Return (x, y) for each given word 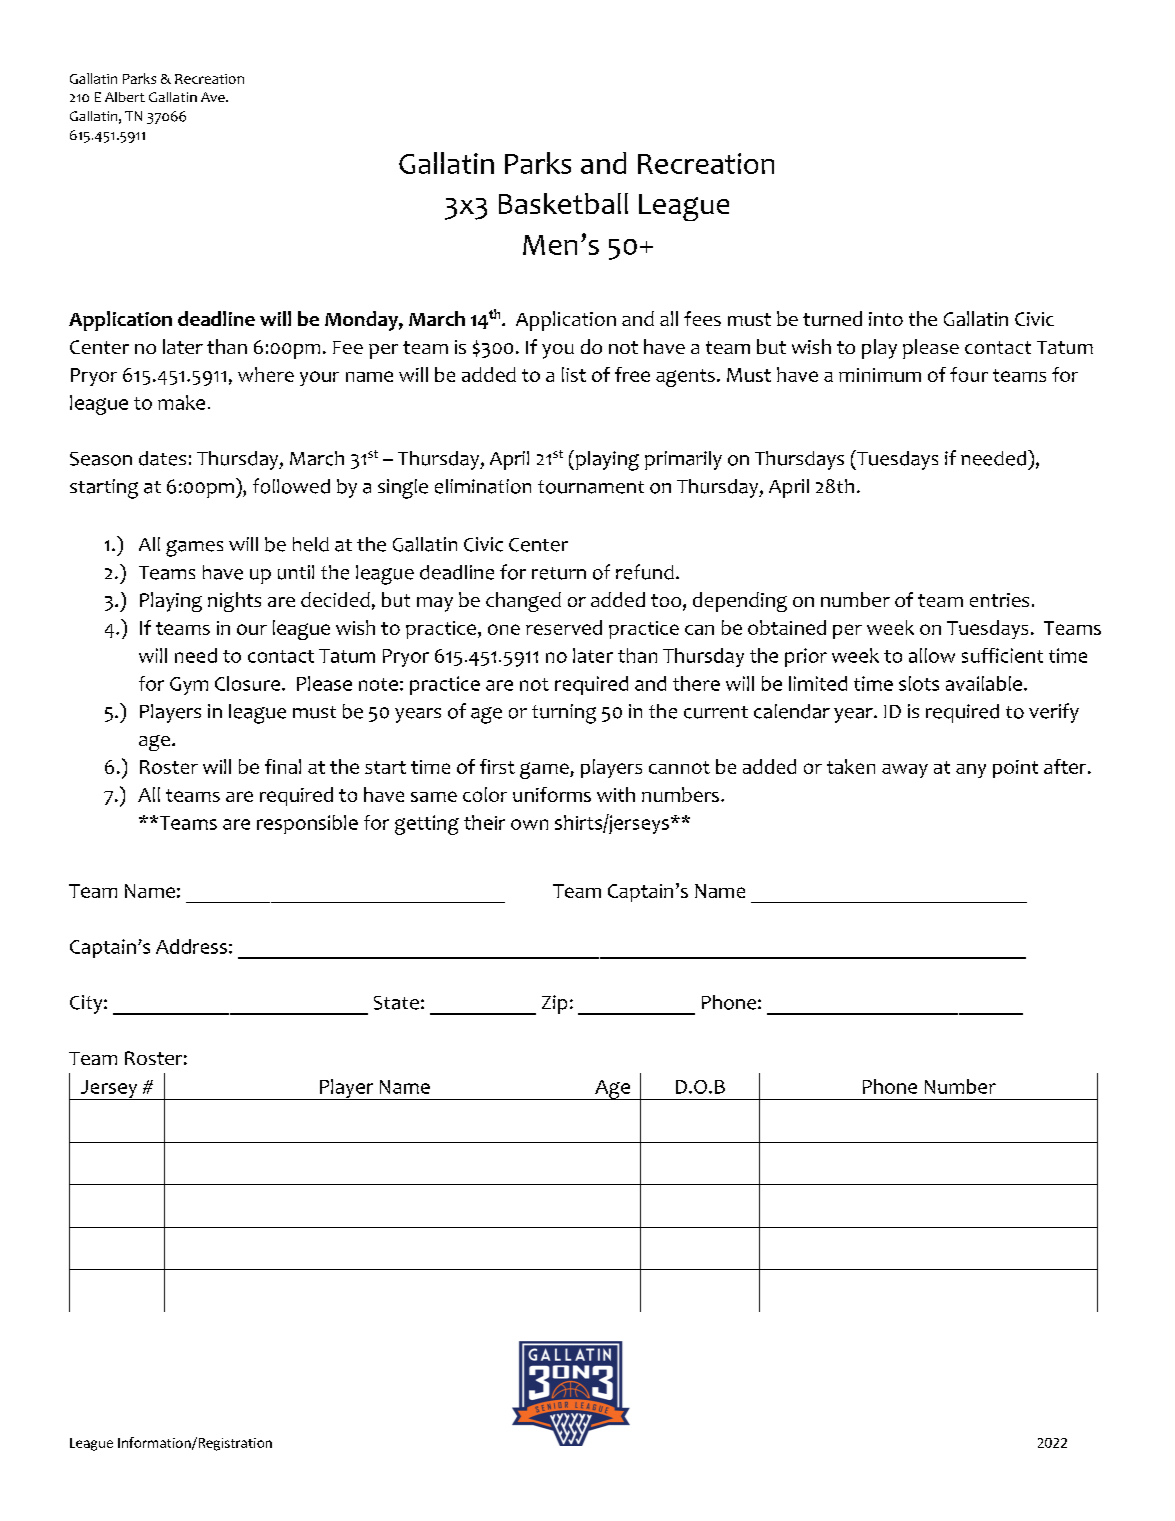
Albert (125, 97)
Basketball (563, 203)
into (886, 319)
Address (191, 946)
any (971, 771)
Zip (554, 1004)
